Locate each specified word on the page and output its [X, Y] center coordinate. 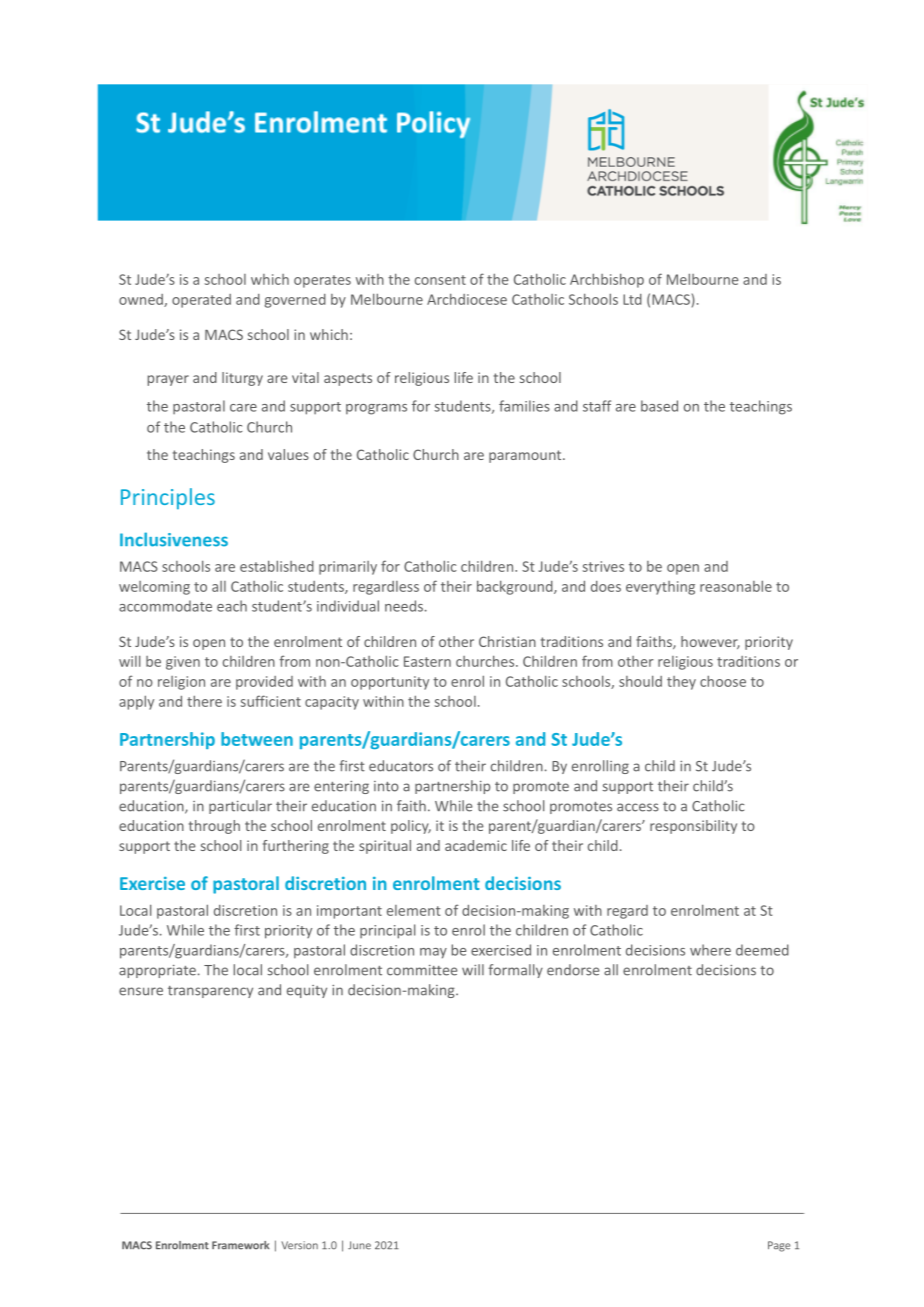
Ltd [632, 299]
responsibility [693, 827]
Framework [240, 1245]
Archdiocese [467, 299]
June [359, 1245]
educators [401, 766]
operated [201, 301]
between [257, 739]
